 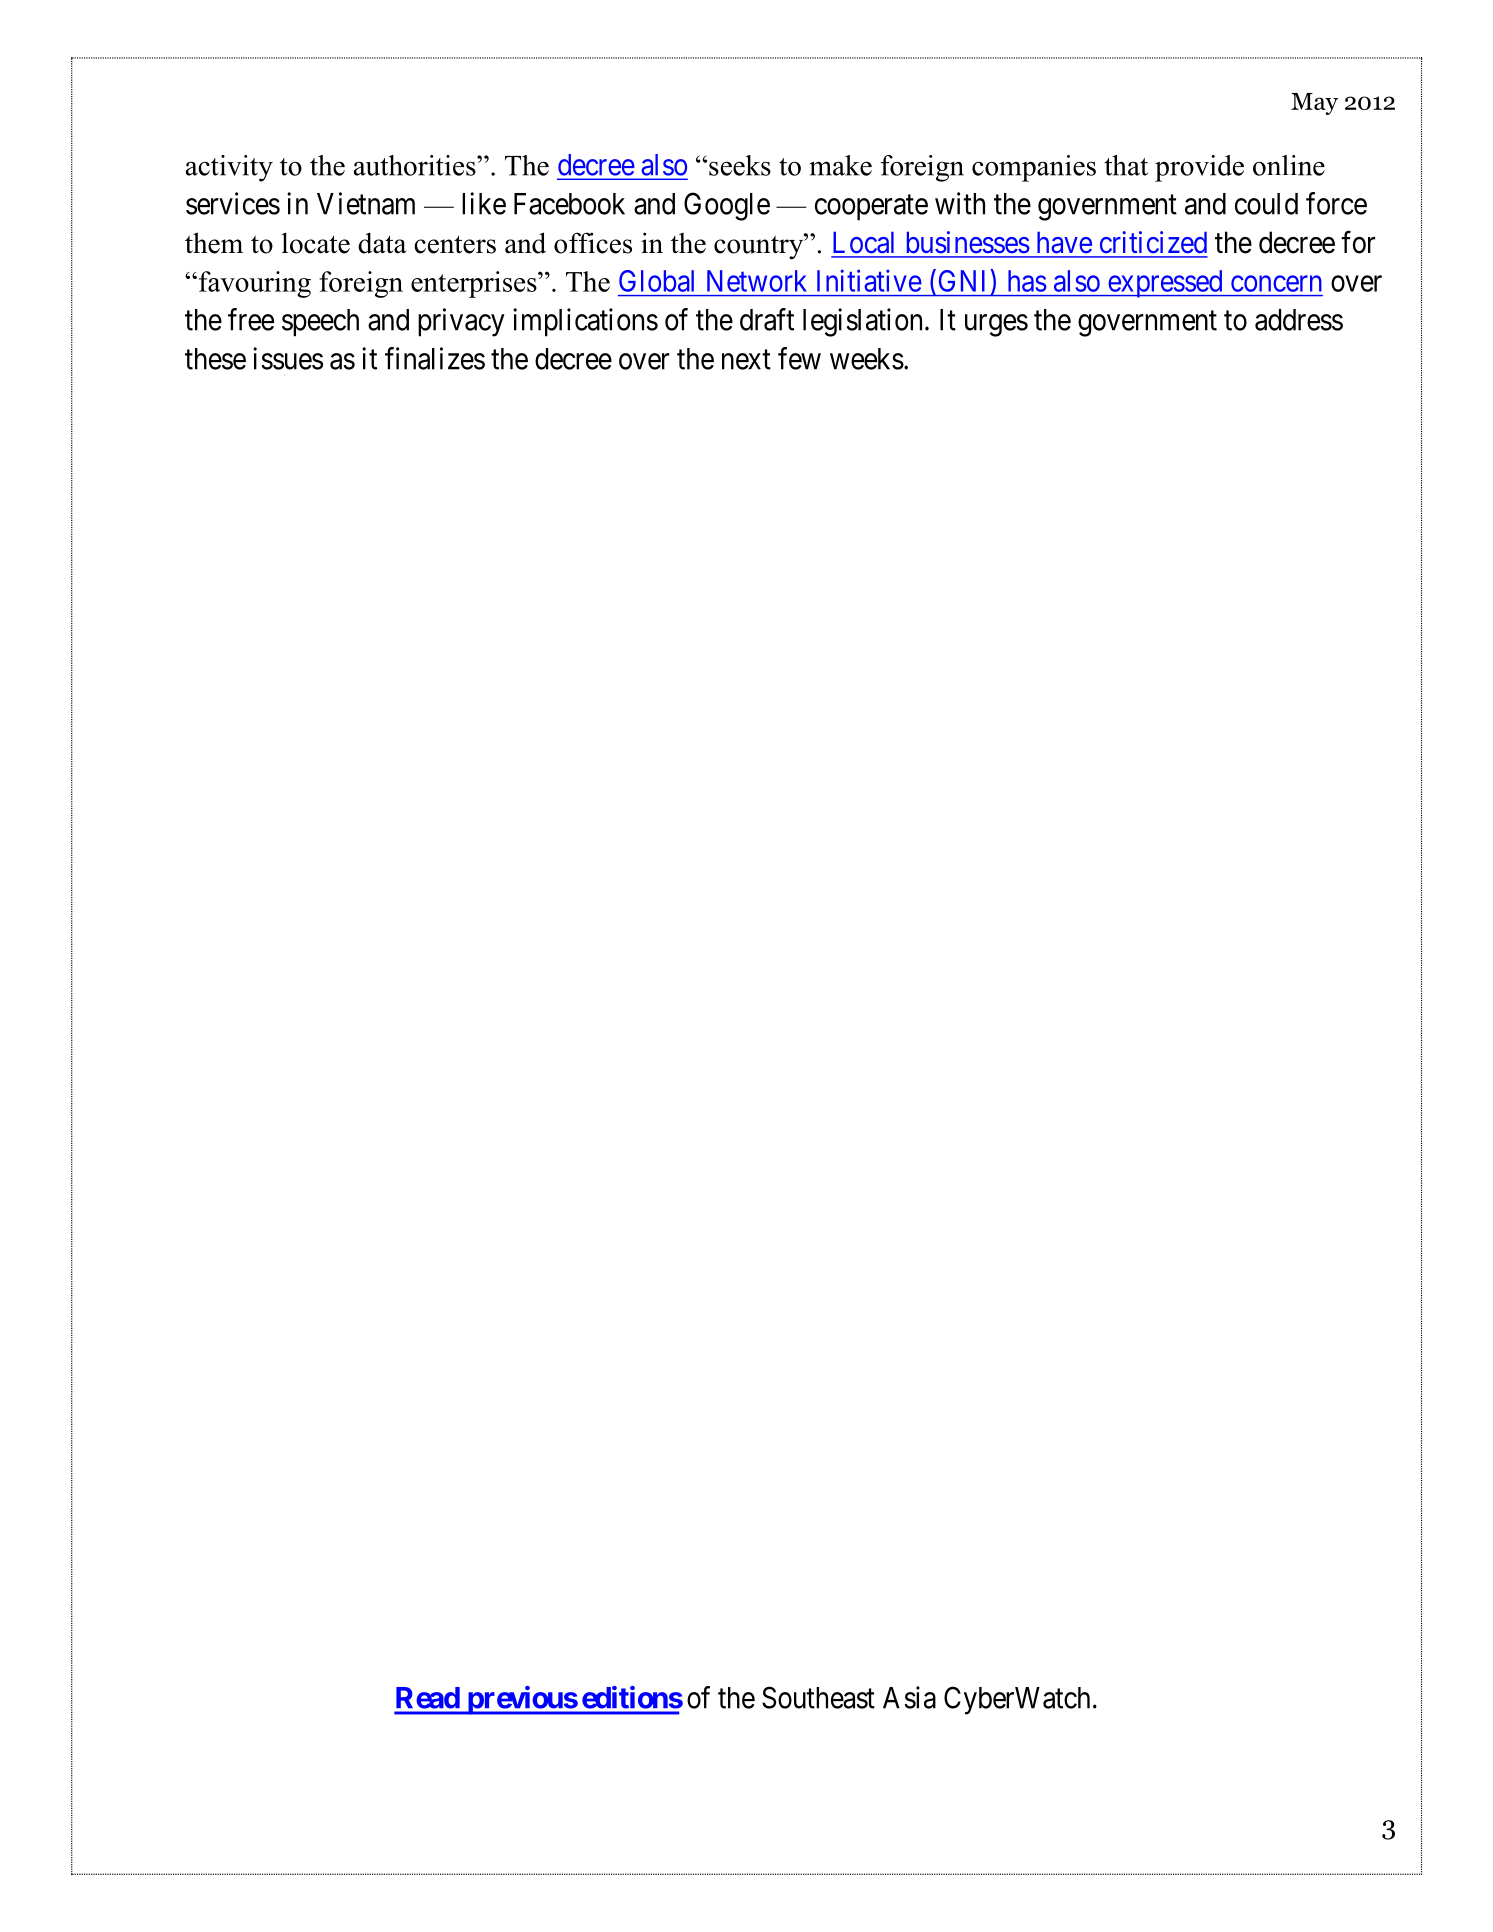 What do you see at coordinates (461, 322) in the page?
I see `privacy` at bounding box center [461, 322].
